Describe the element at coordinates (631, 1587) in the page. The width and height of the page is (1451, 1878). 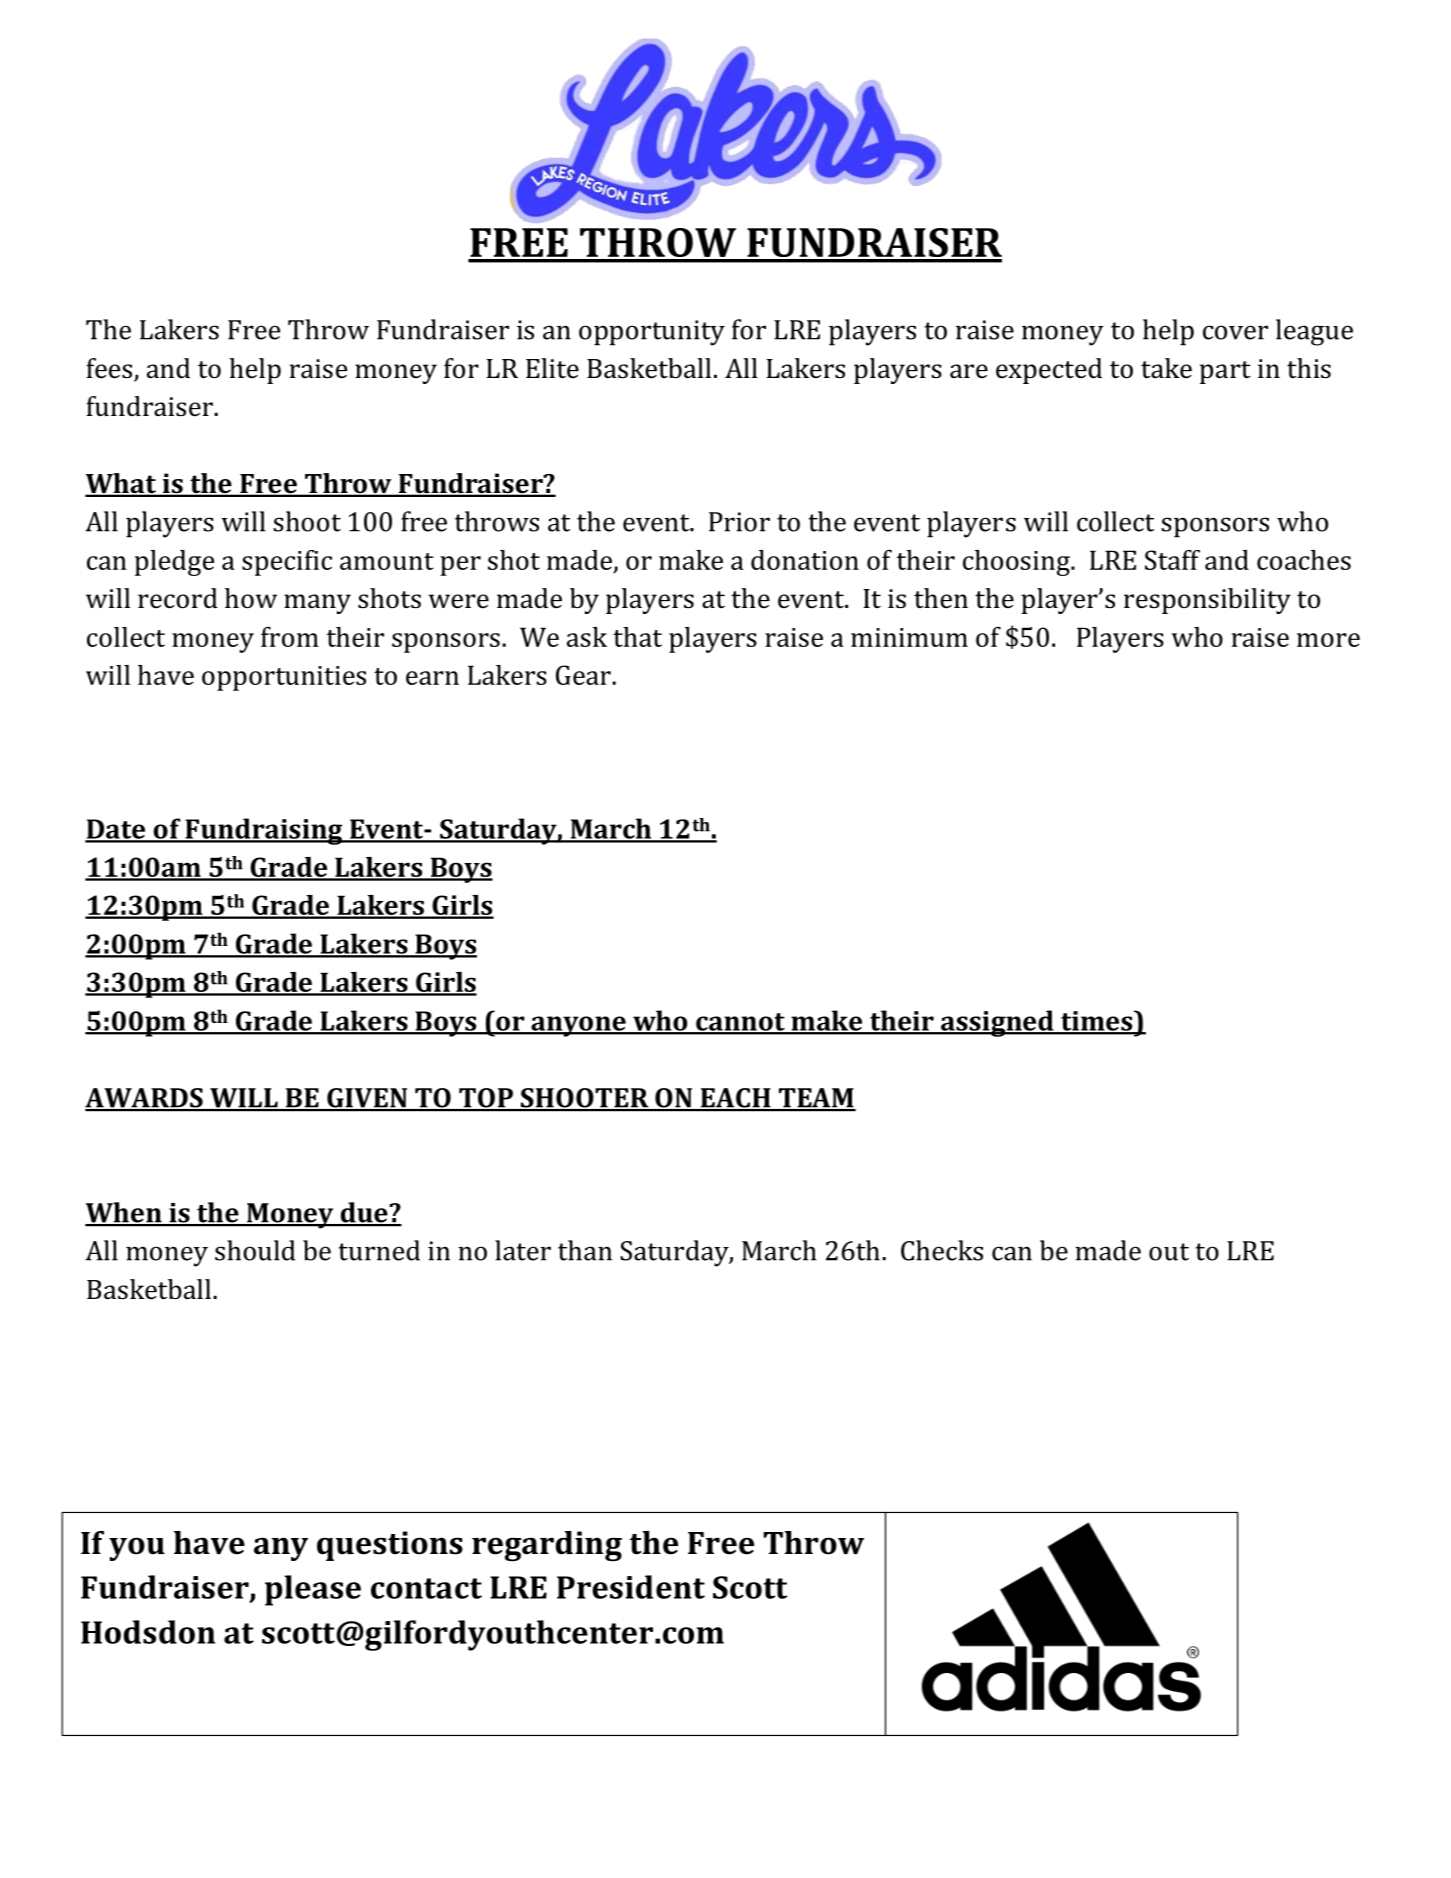
I see `President` at that location.
